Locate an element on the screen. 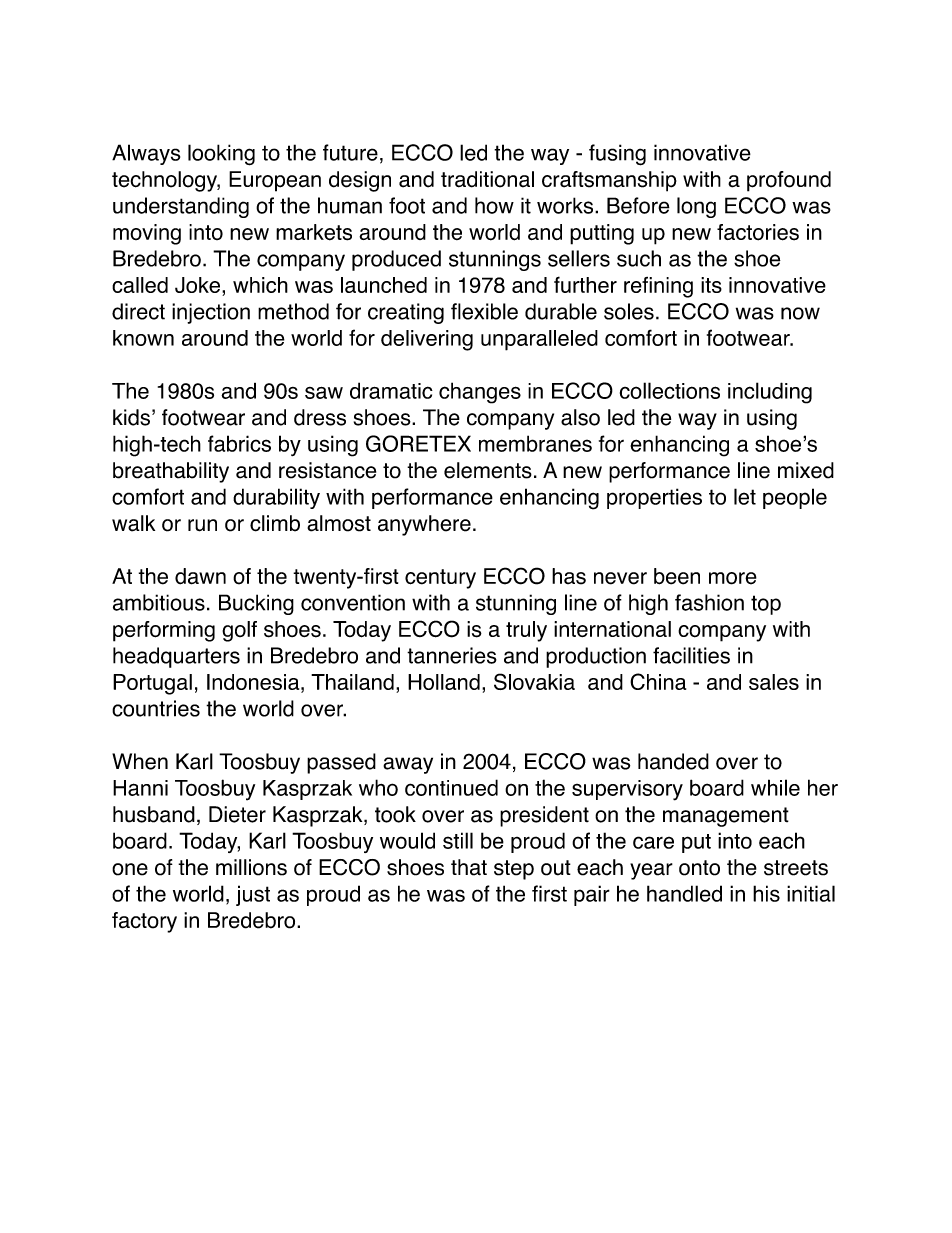 This screenshot has width=952, height=1233. his is located at coordinates (766, 893).
